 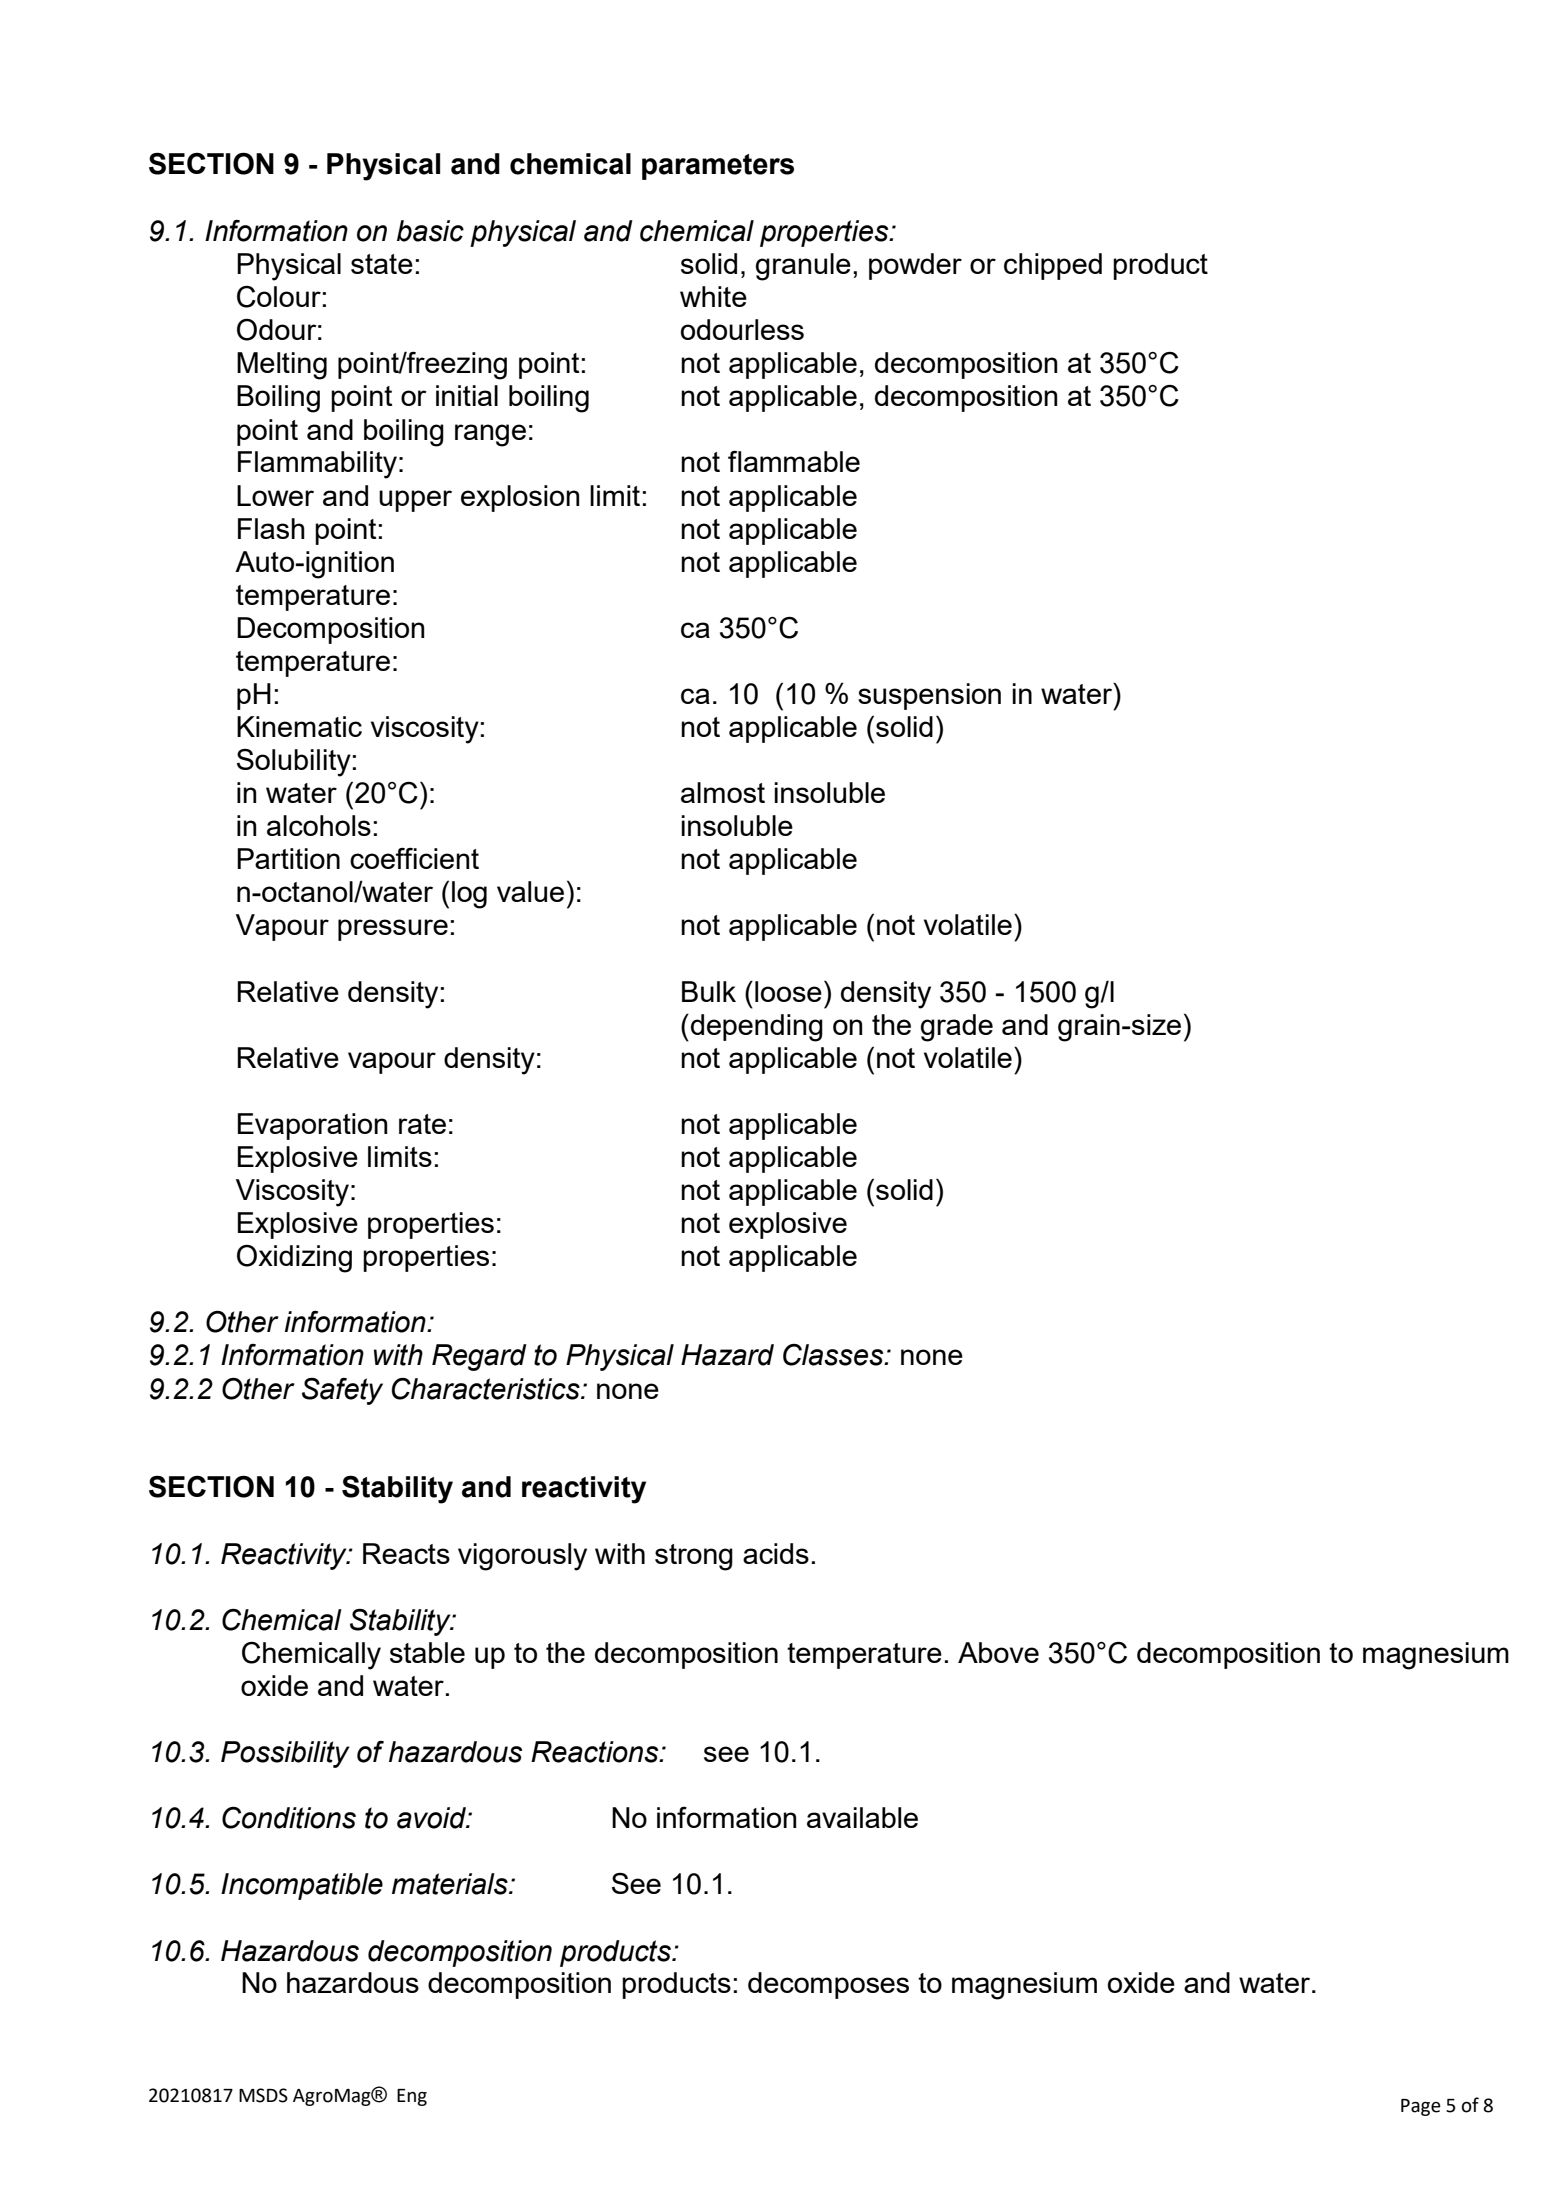 I want to click on chipped, so click(x=1053, y=266).
